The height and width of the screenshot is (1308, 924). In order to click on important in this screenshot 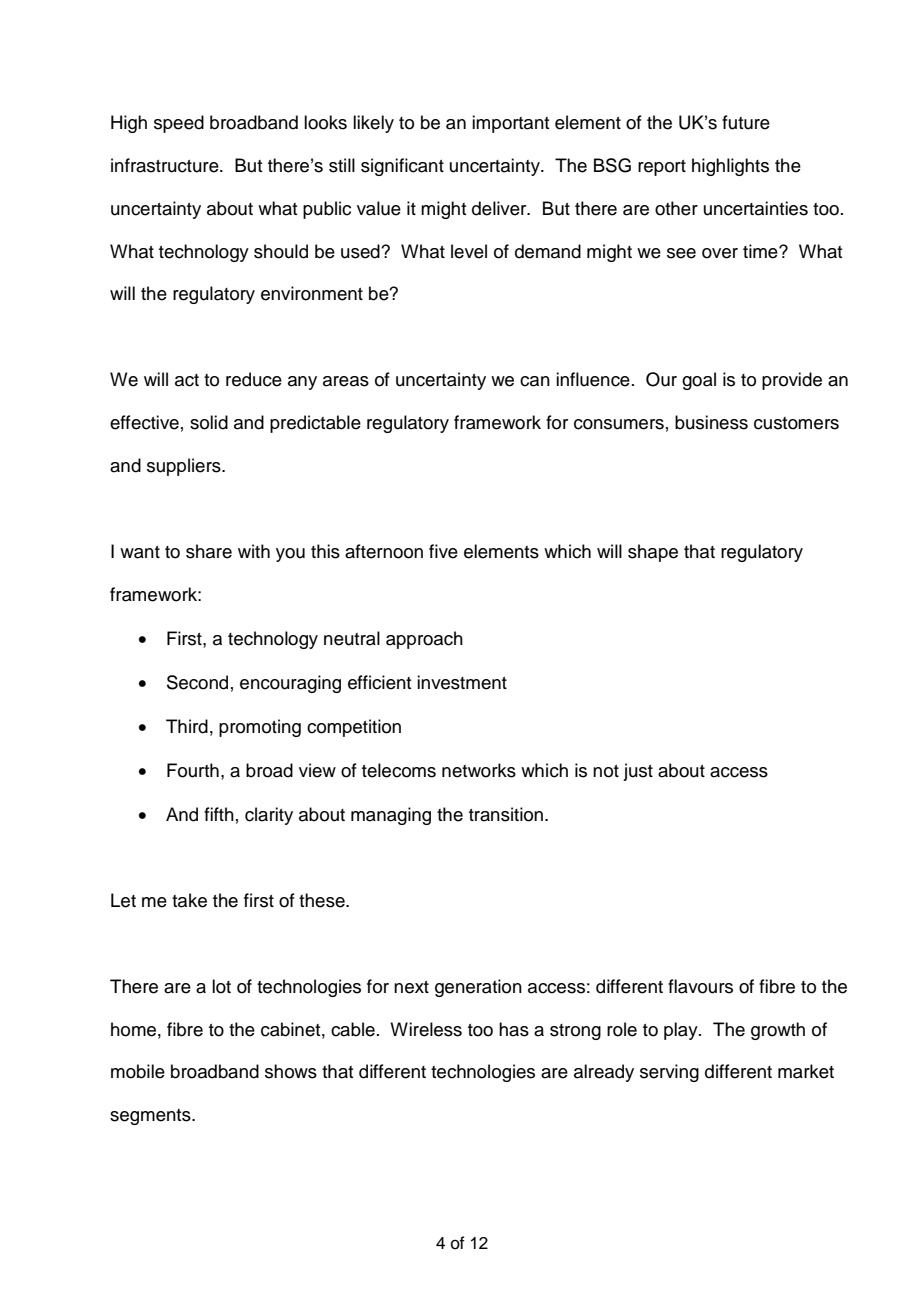, I will do `click(510, 124)`.
